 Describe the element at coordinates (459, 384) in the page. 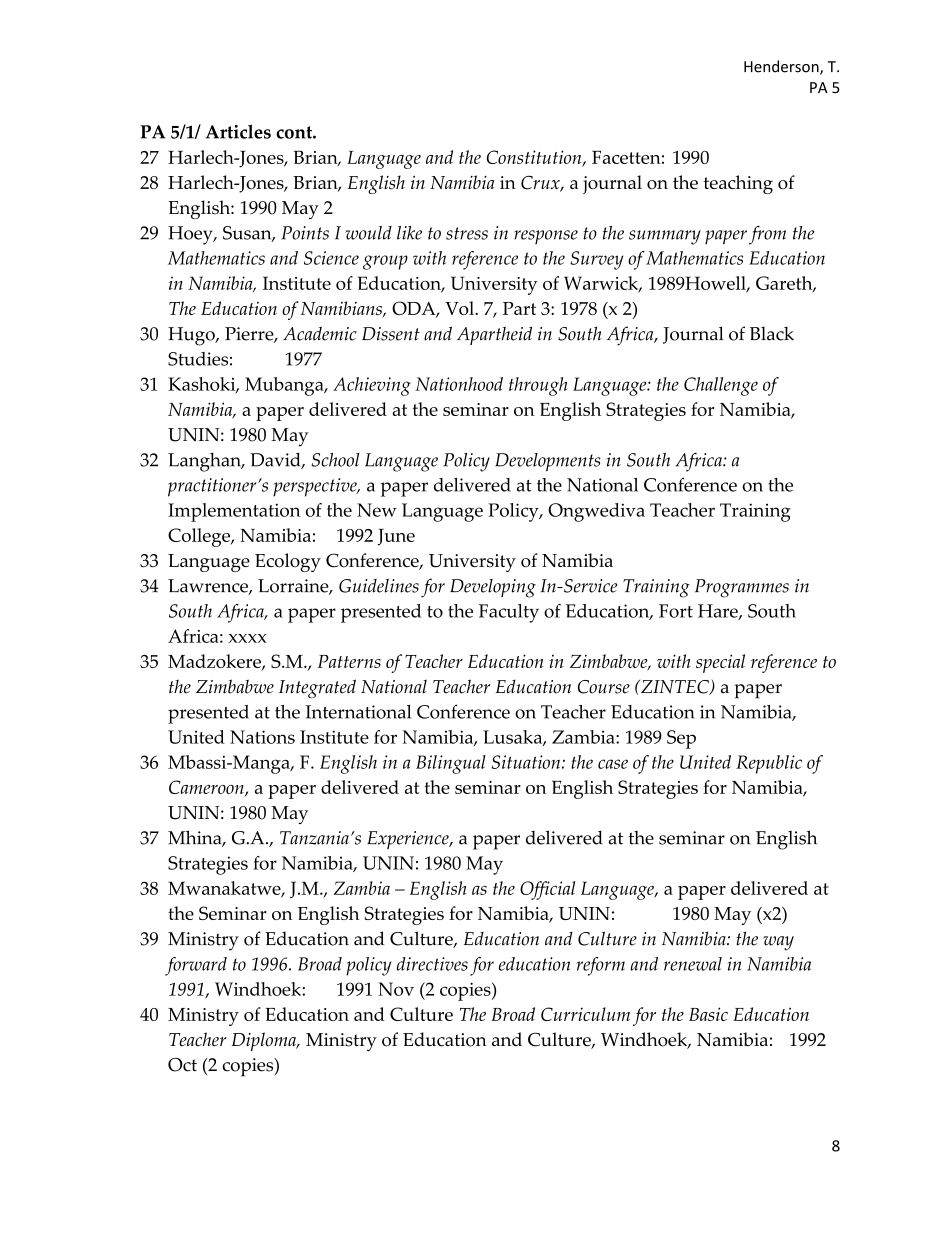

I see `Nationhood` at that location.
